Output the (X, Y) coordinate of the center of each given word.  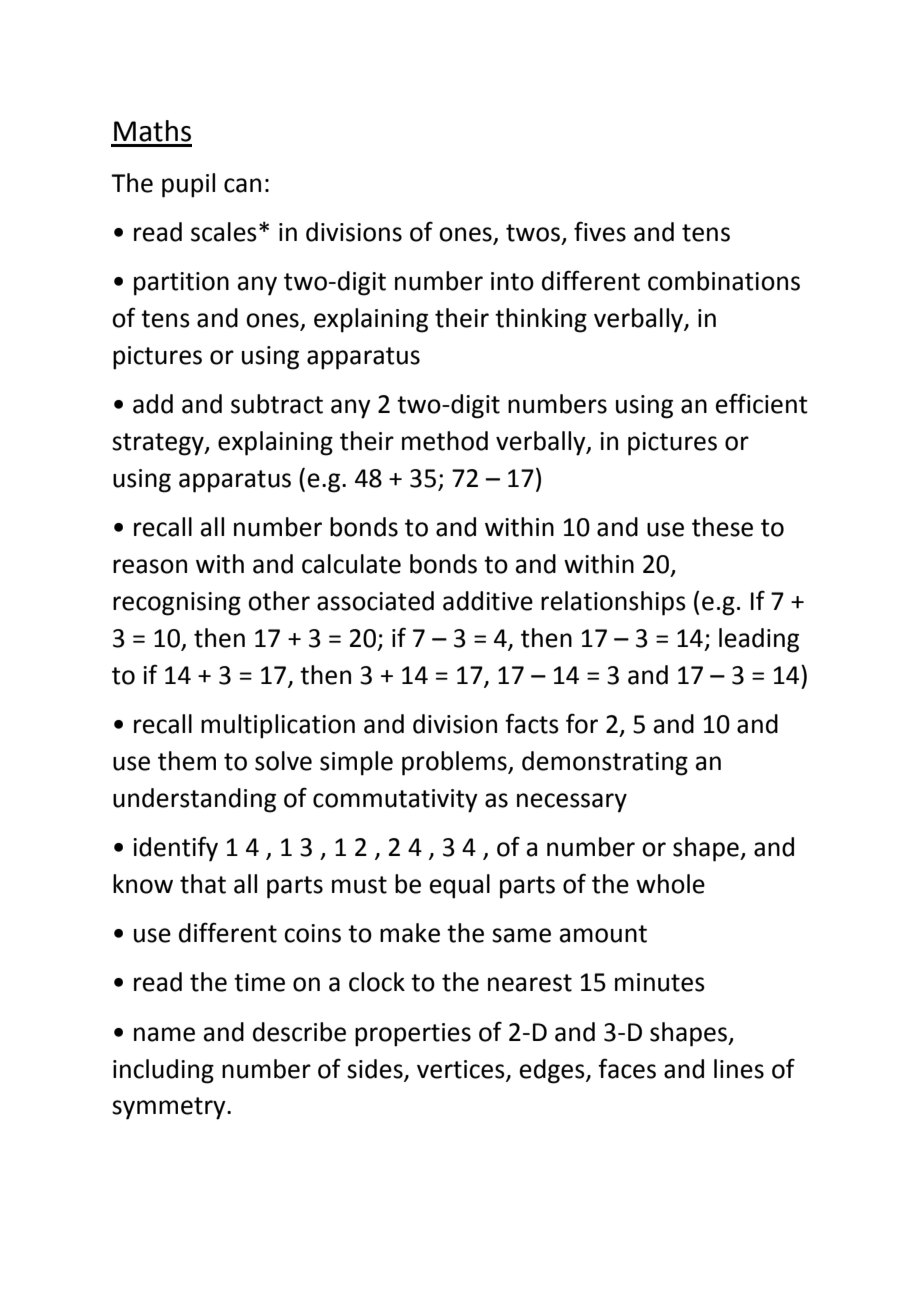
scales (224, 232)
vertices (462, 1070)
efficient (762, 403)
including (163, 1071)
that (203, 884)
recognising (177, 604)
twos (533, 233)
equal (460, 886)
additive (488, 601)
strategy (159, 444)
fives (600, 231)
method (445, 441)
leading (759, 640)
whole (670, 884)
